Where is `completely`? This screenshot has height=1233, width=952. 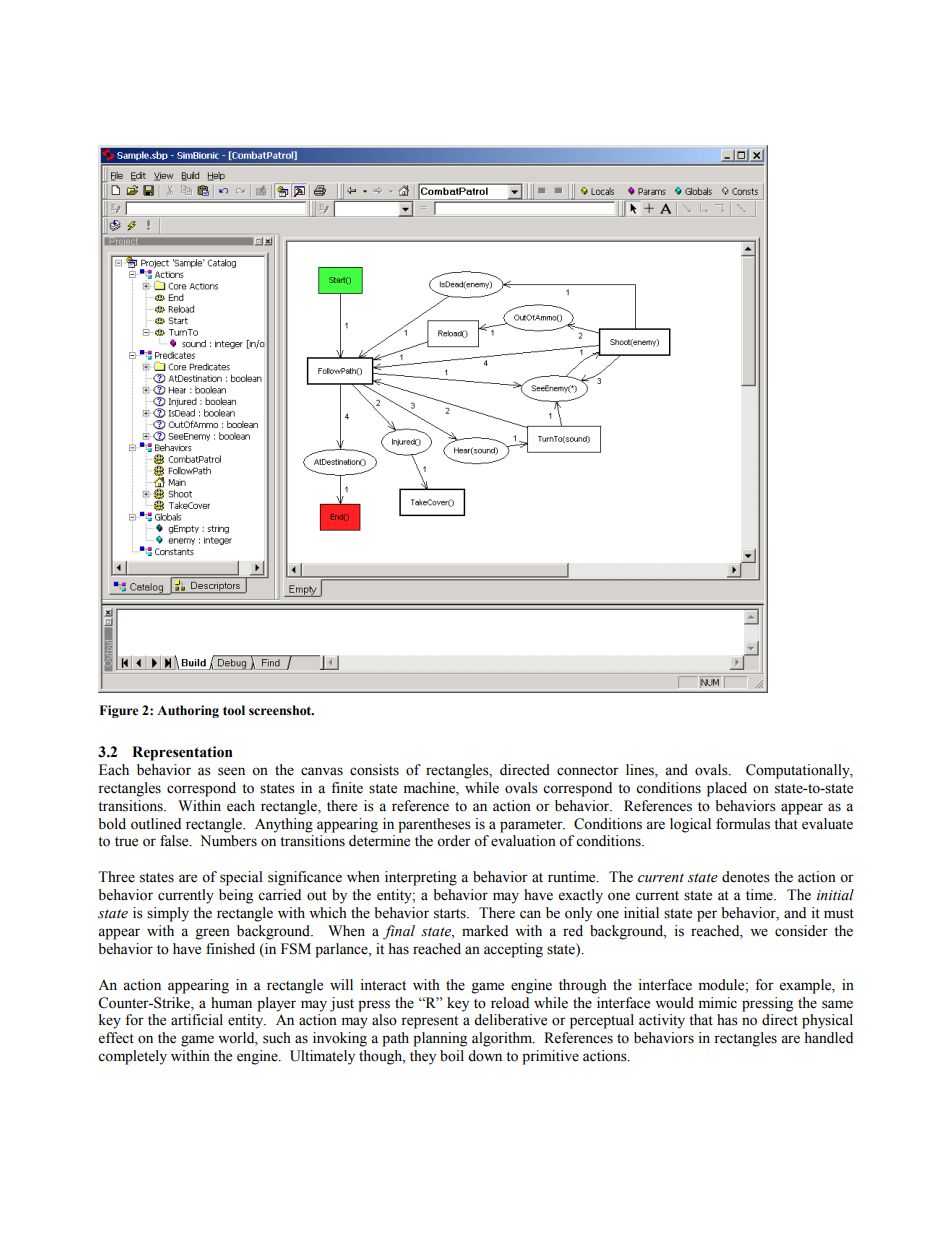 completely is located at coordinates (132, 1057).
